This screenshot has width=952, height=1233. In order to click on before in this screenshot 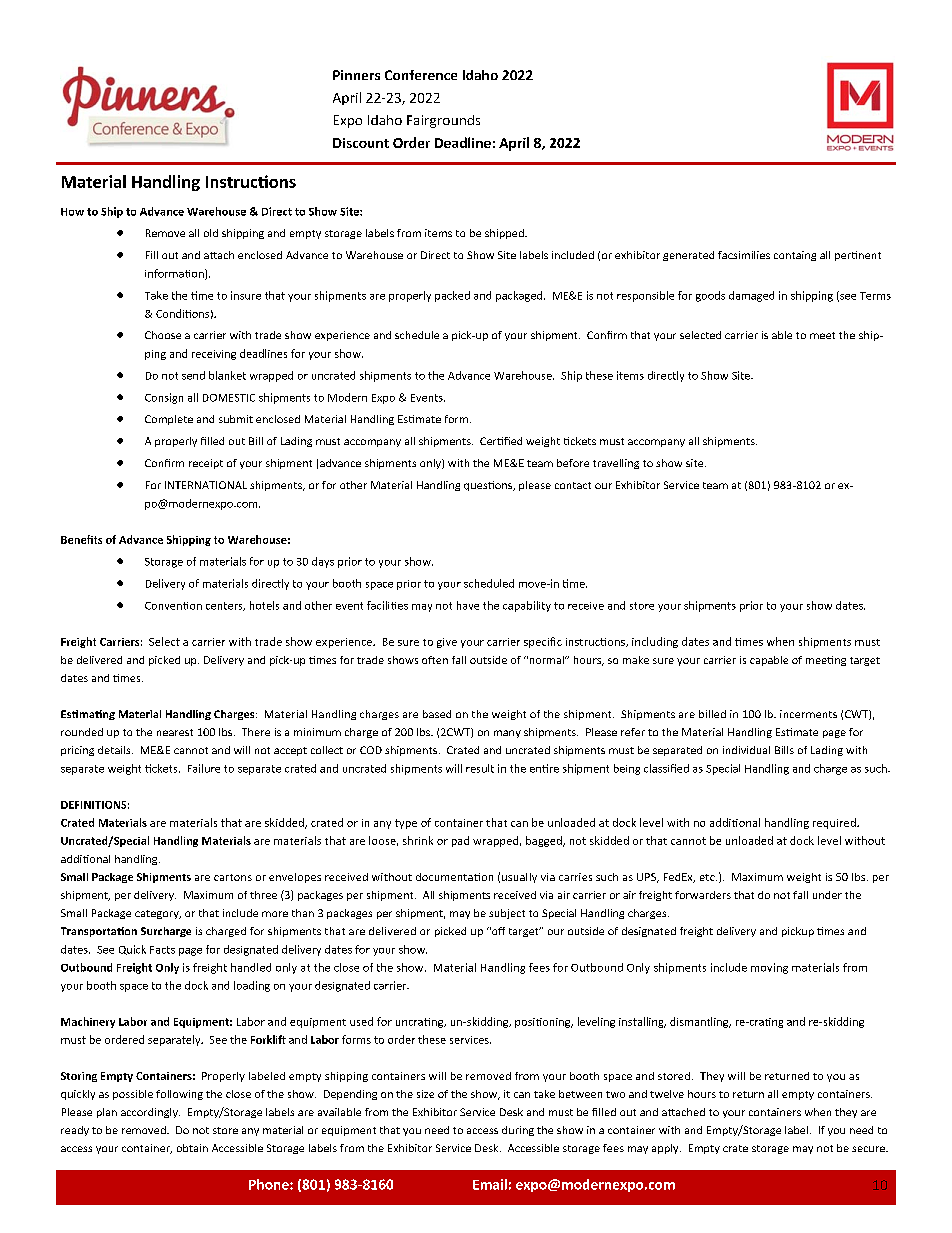, I will do `click(573, 463)`.
